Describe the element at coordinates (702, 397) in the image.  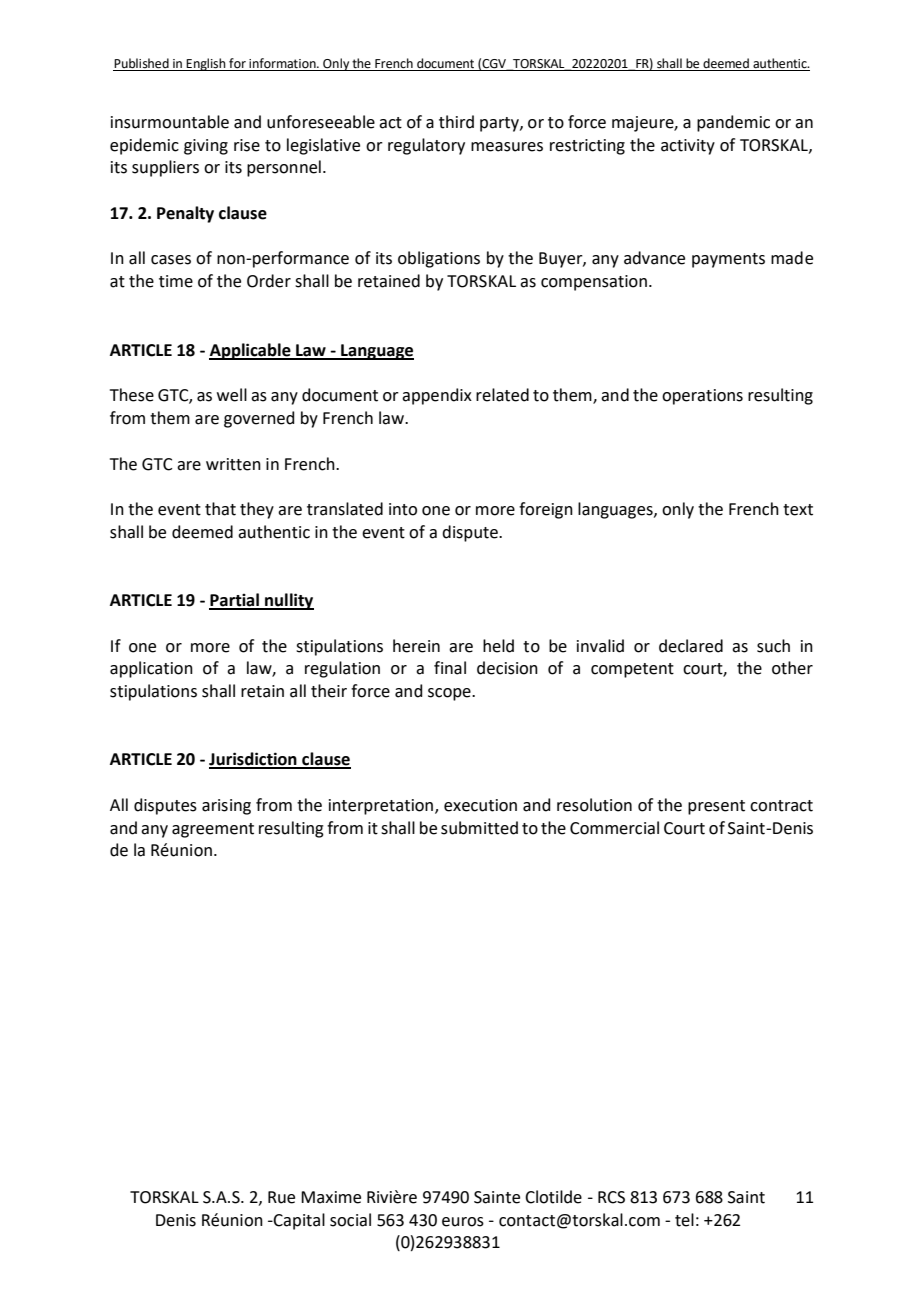
I see `operations` at that location.
